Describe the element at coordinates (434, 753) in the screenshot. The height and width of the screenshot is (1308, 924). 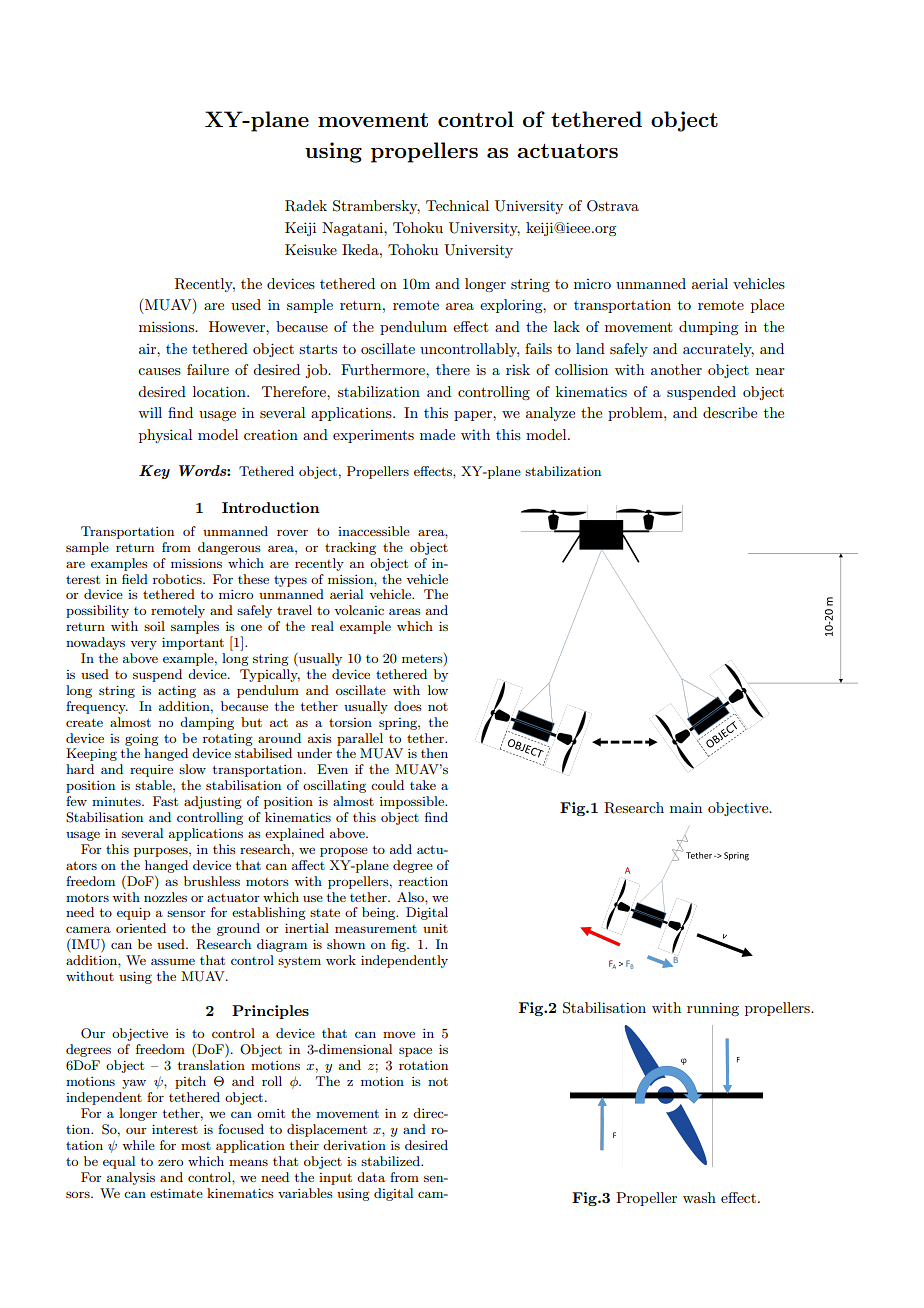
I see `then` at that location.
